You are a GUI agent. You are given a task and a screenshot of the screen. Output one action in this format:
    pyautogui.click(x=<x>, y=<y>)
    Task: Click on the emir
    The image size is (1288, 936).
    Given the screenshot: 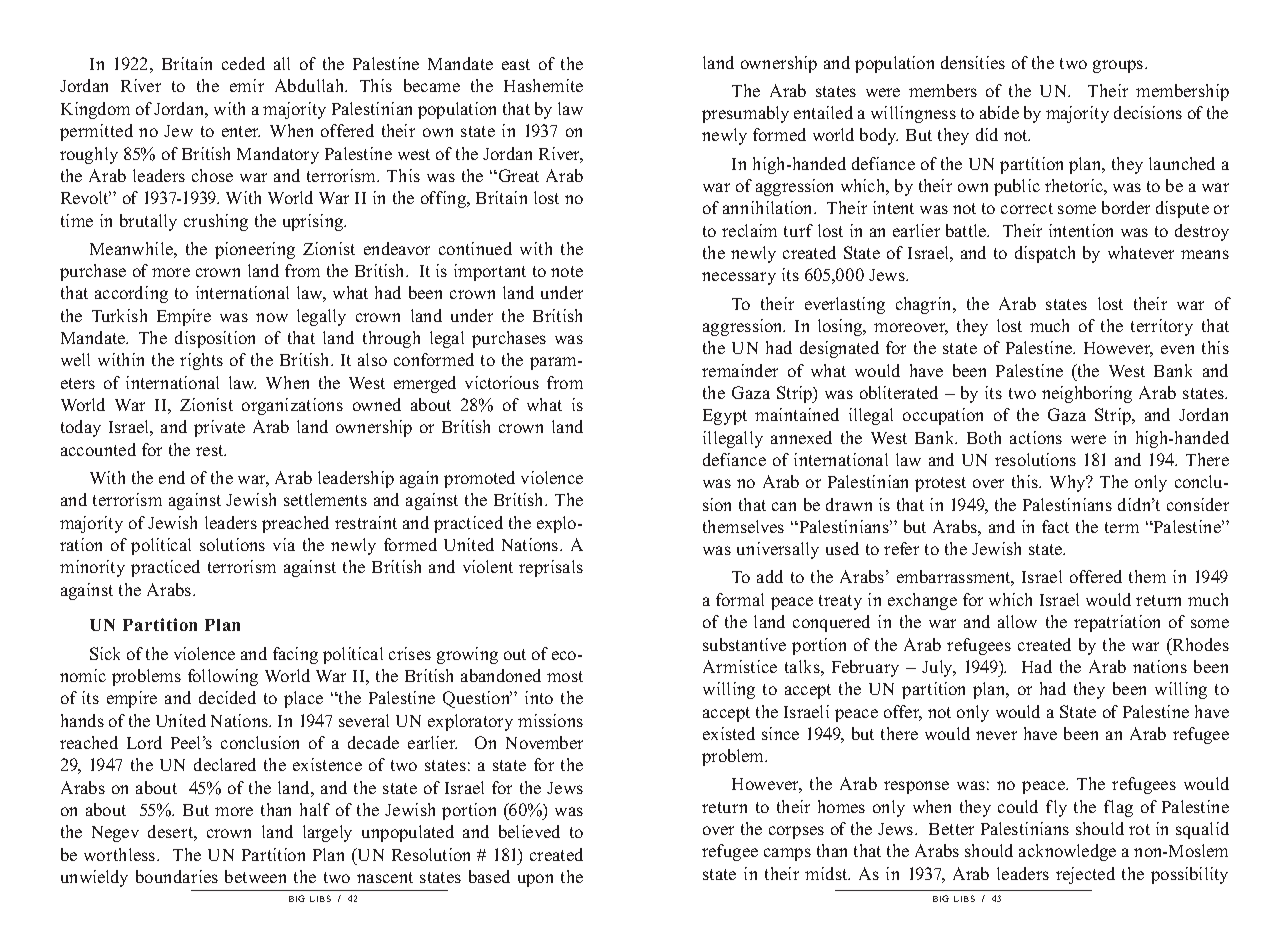 What is the action you would take?
    pyautogui.click(x=247, y=85)
